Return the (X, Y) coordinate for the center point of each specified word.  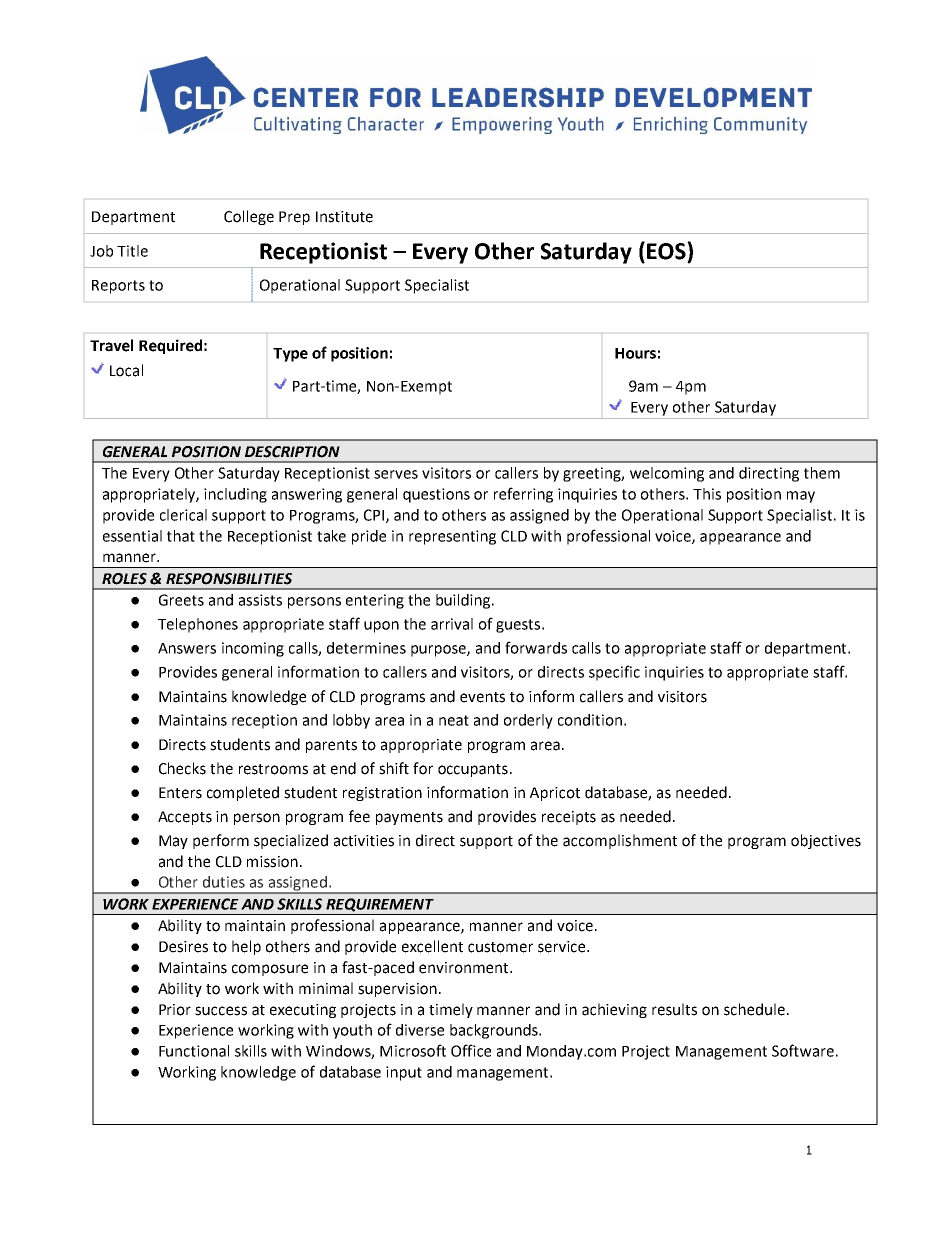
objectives (826, 841)
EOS (667, 251)
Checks (182, 768)
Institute (344, 217)
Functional (194, 1051)
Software (803, 1050)
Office (471, 1050)
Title (132, 251)
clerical (183, 515)
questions (436, 495)
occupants (473, 770)
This (707, 494)
